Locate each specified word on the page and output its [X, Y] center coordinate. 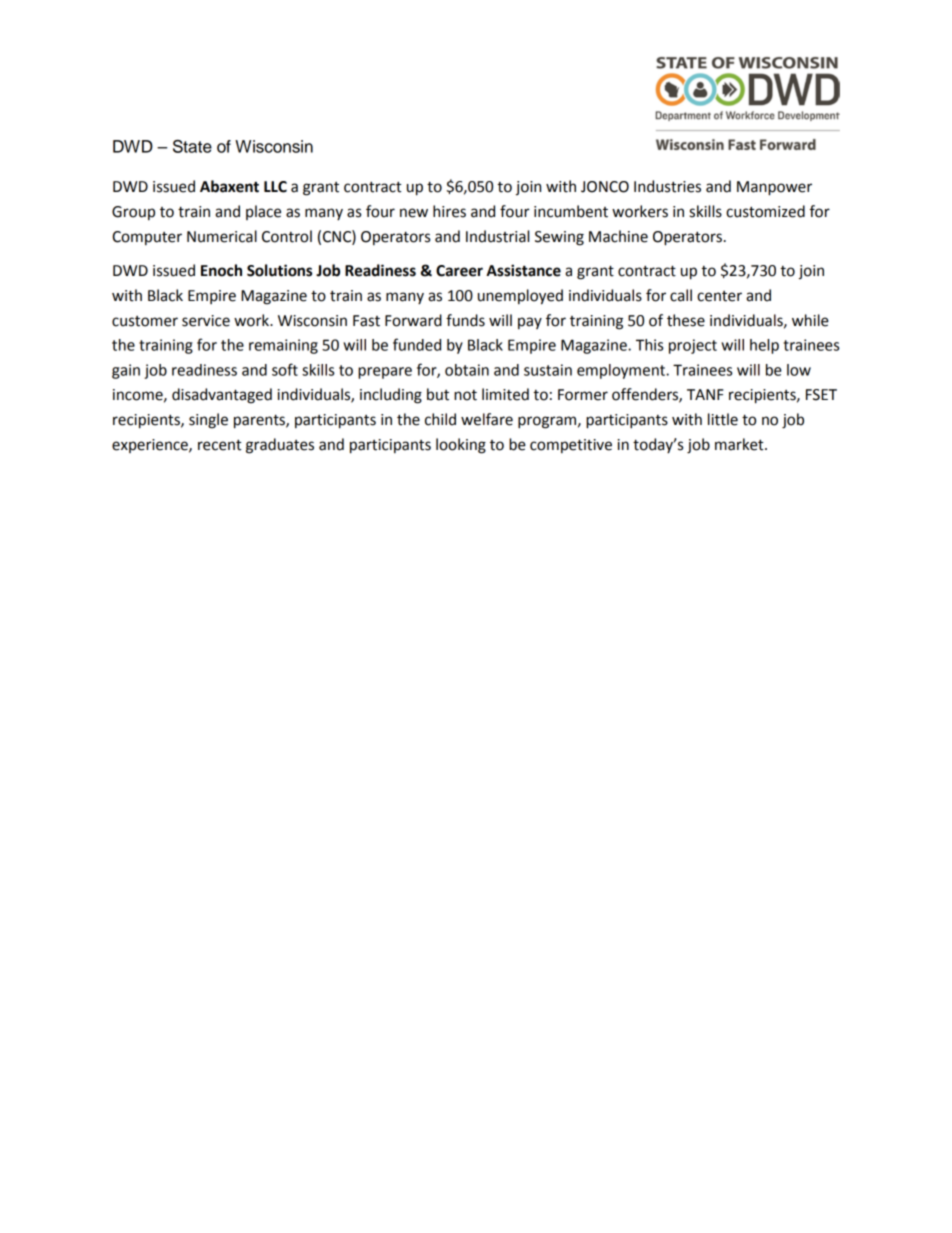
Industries [667, 186]
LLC [275, 187]
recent [220, 445]
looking [461, 446]
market [740, 444]
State [192, 146]
